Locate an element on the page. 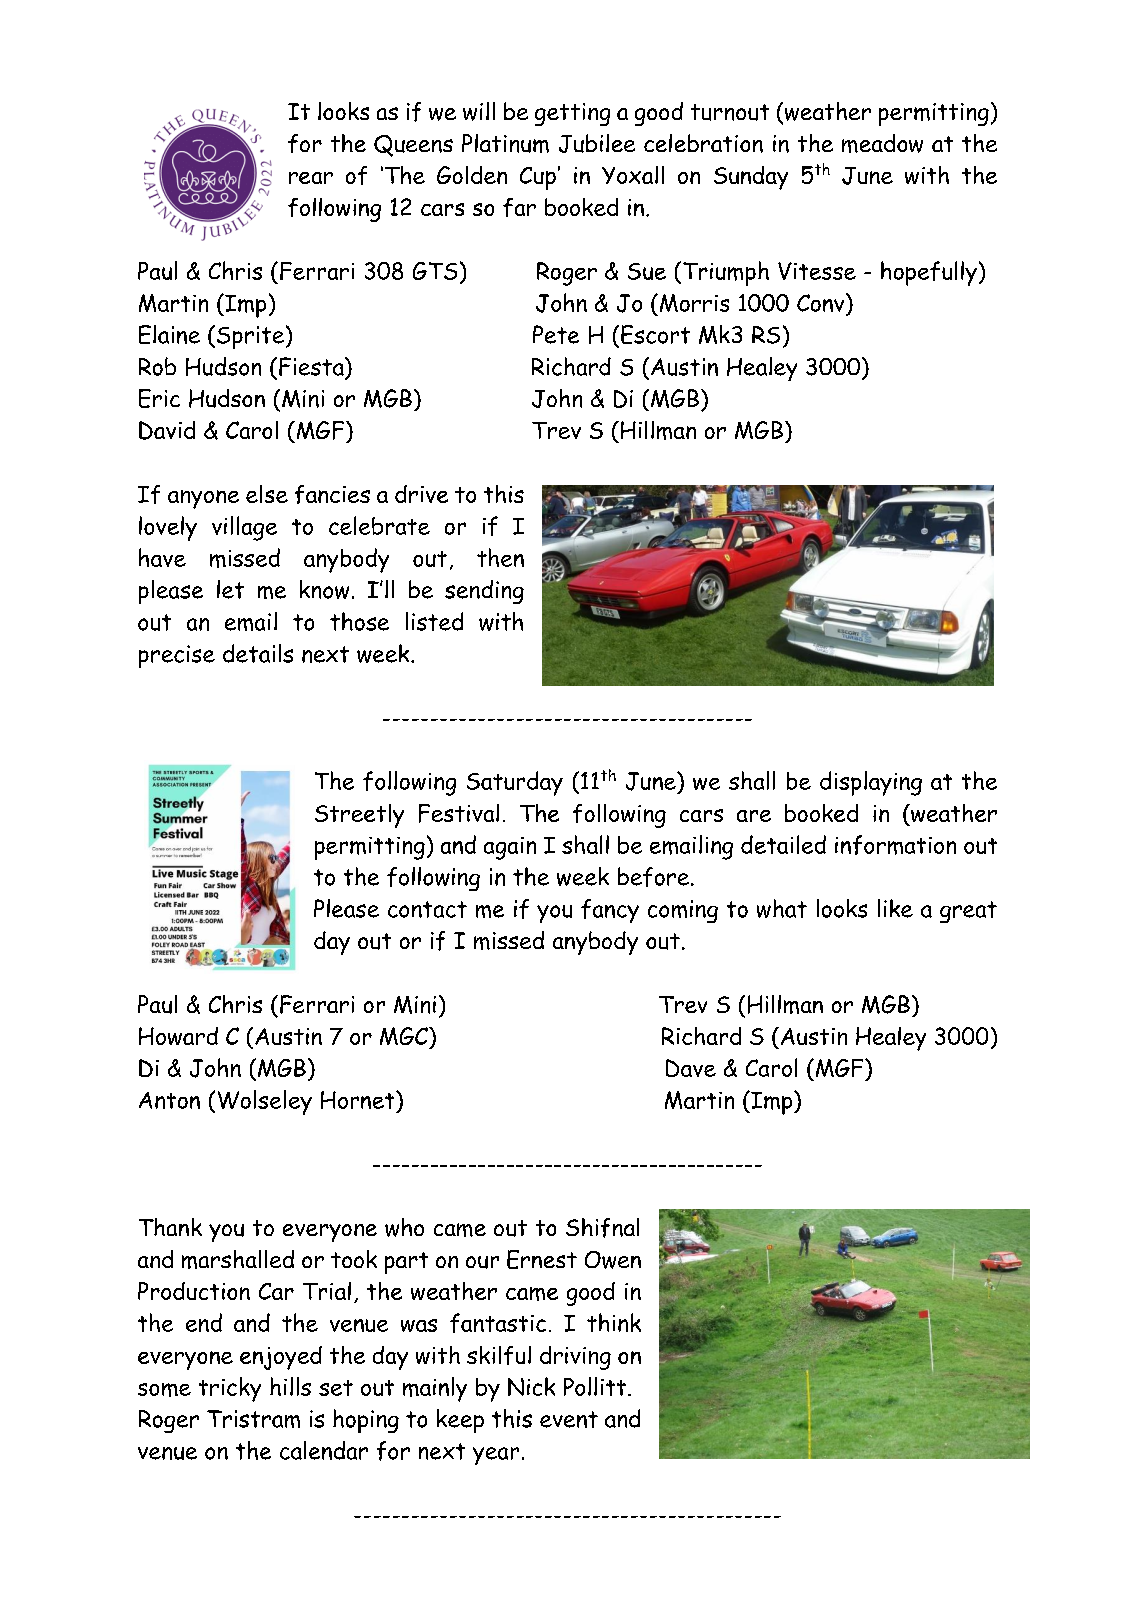 This document has height=1605, width=1135. details is located at coordinates (258, 653).
